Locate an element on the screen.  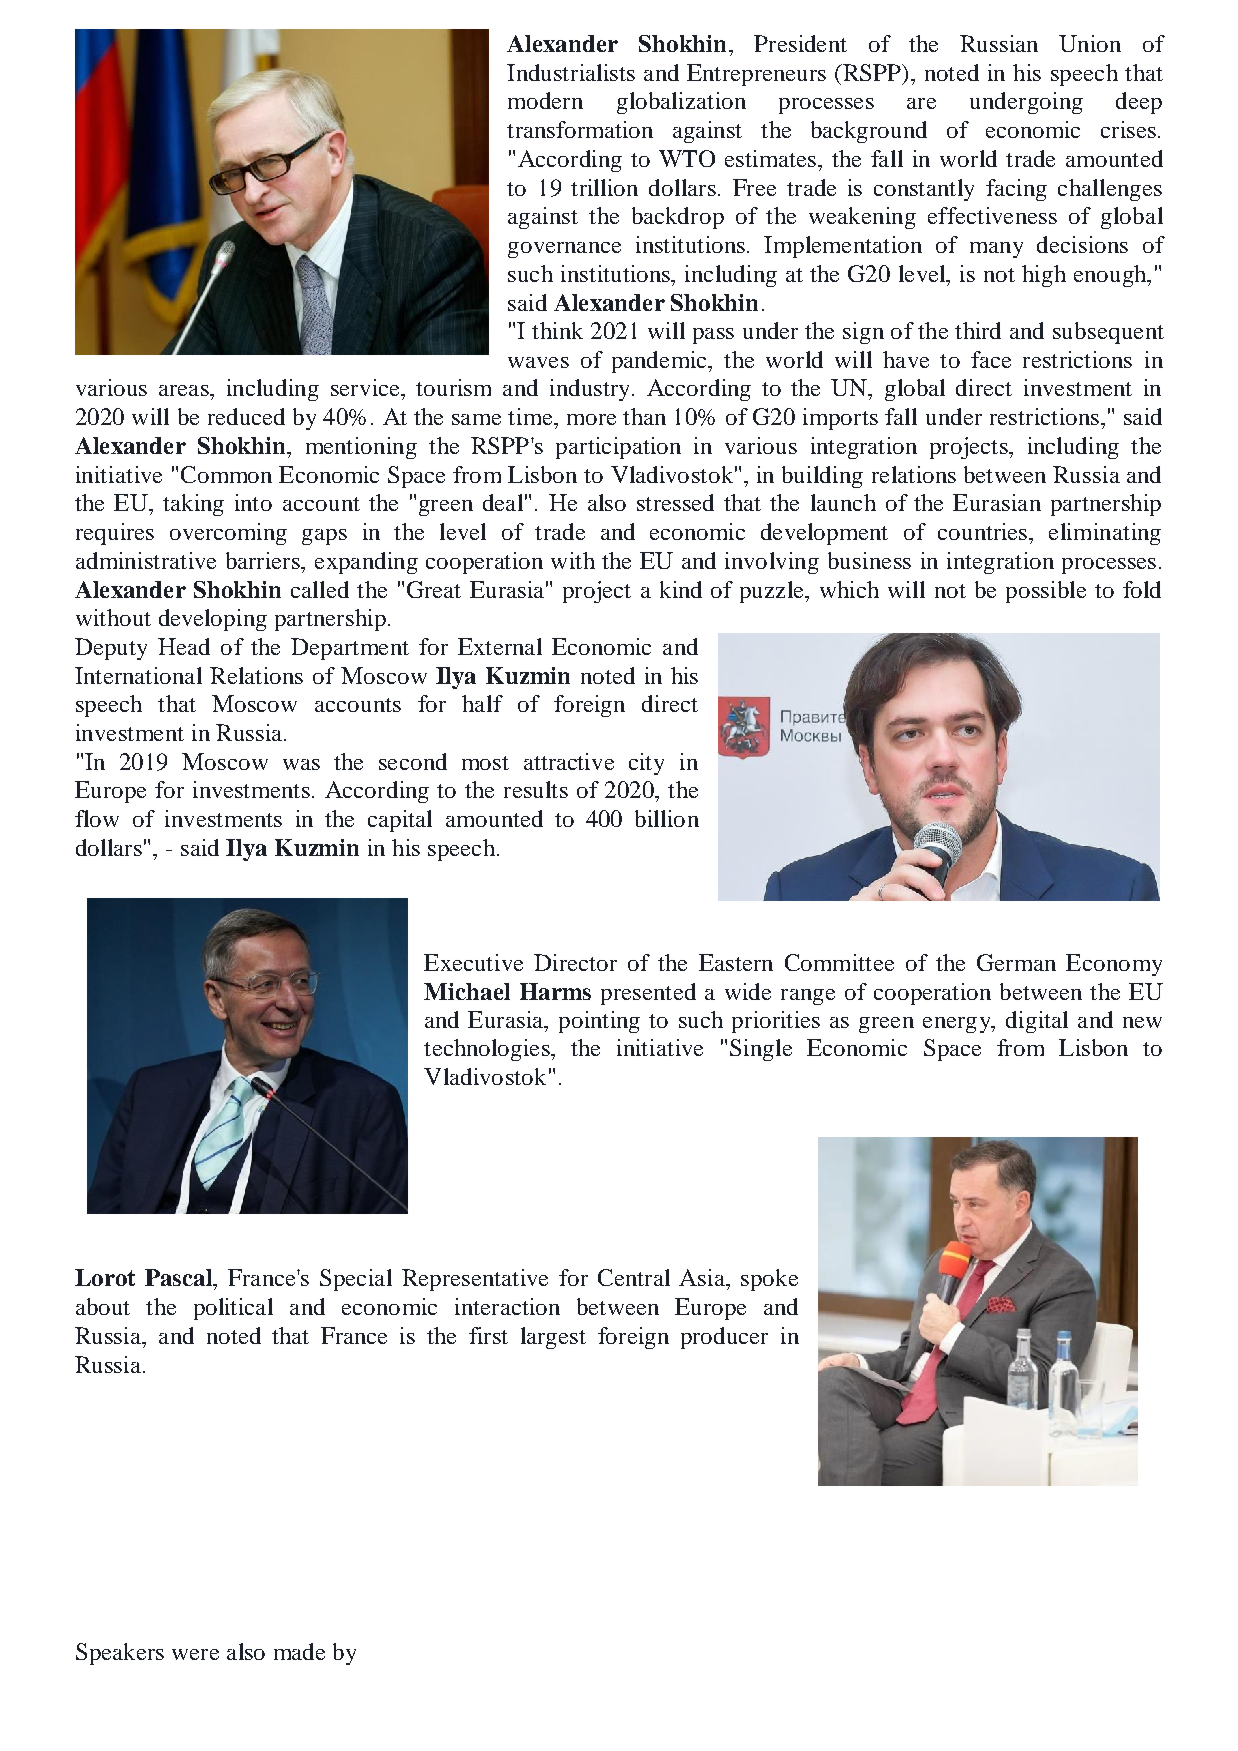
were is located at coordinates (195, 1654).
